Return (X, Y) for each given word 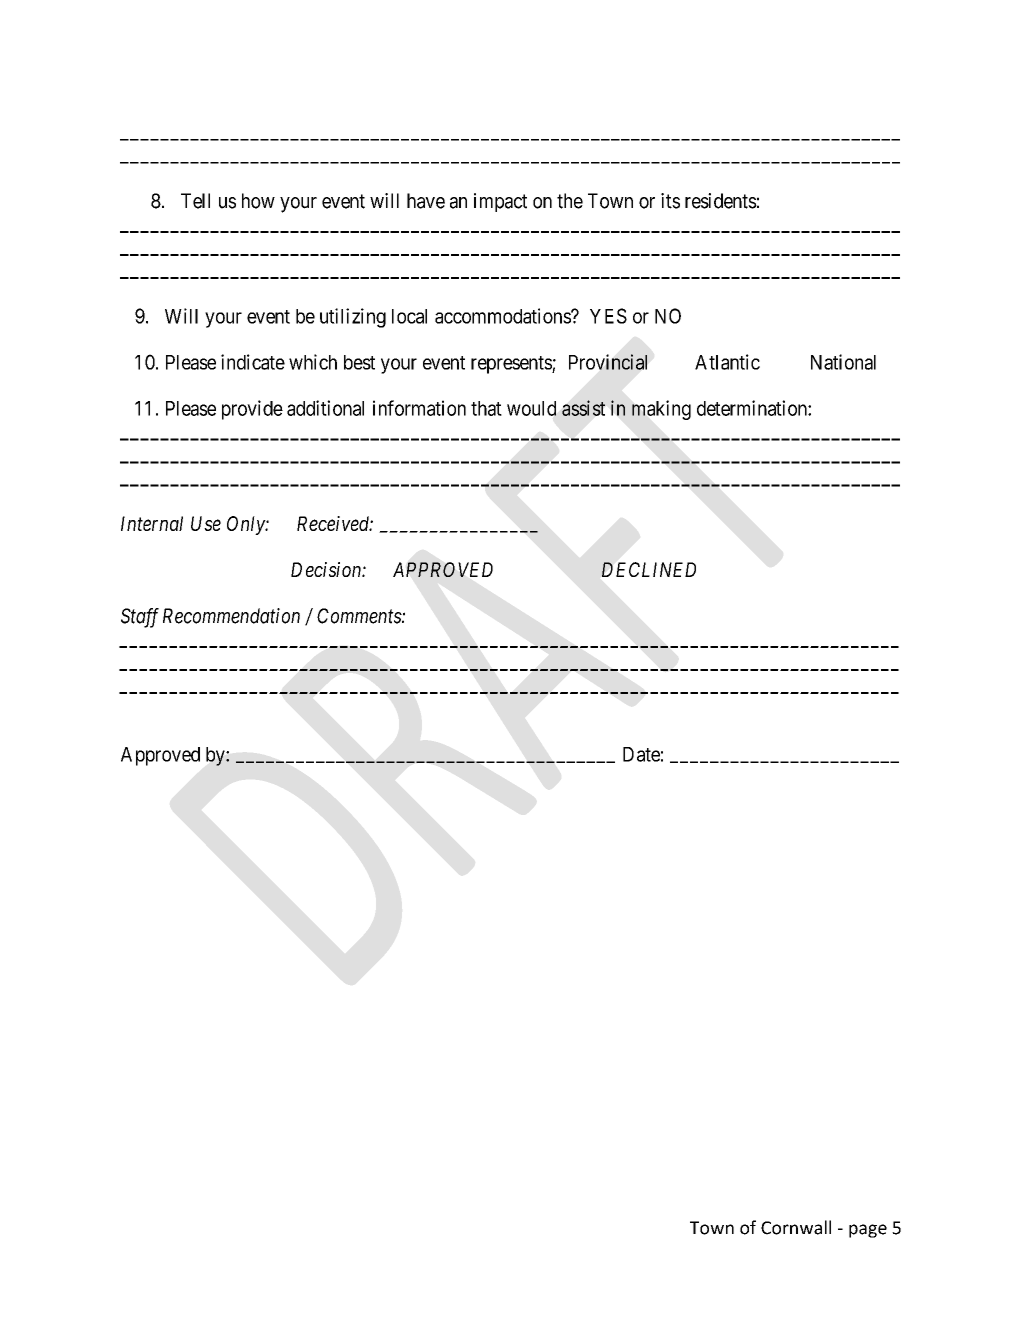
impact (500, 202)
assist (583, 408)
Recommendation (231, 616)
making (661, 410)
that (486, 408)
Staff (140, 618)
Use (206, 523)
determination (753, 408)
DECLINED (649, 569)
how (258, 201)
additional (325, 408)
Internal (152, 523)
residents (721, 201)
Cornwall (796, 1227)
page (868, 1231)
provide (252, 410)
